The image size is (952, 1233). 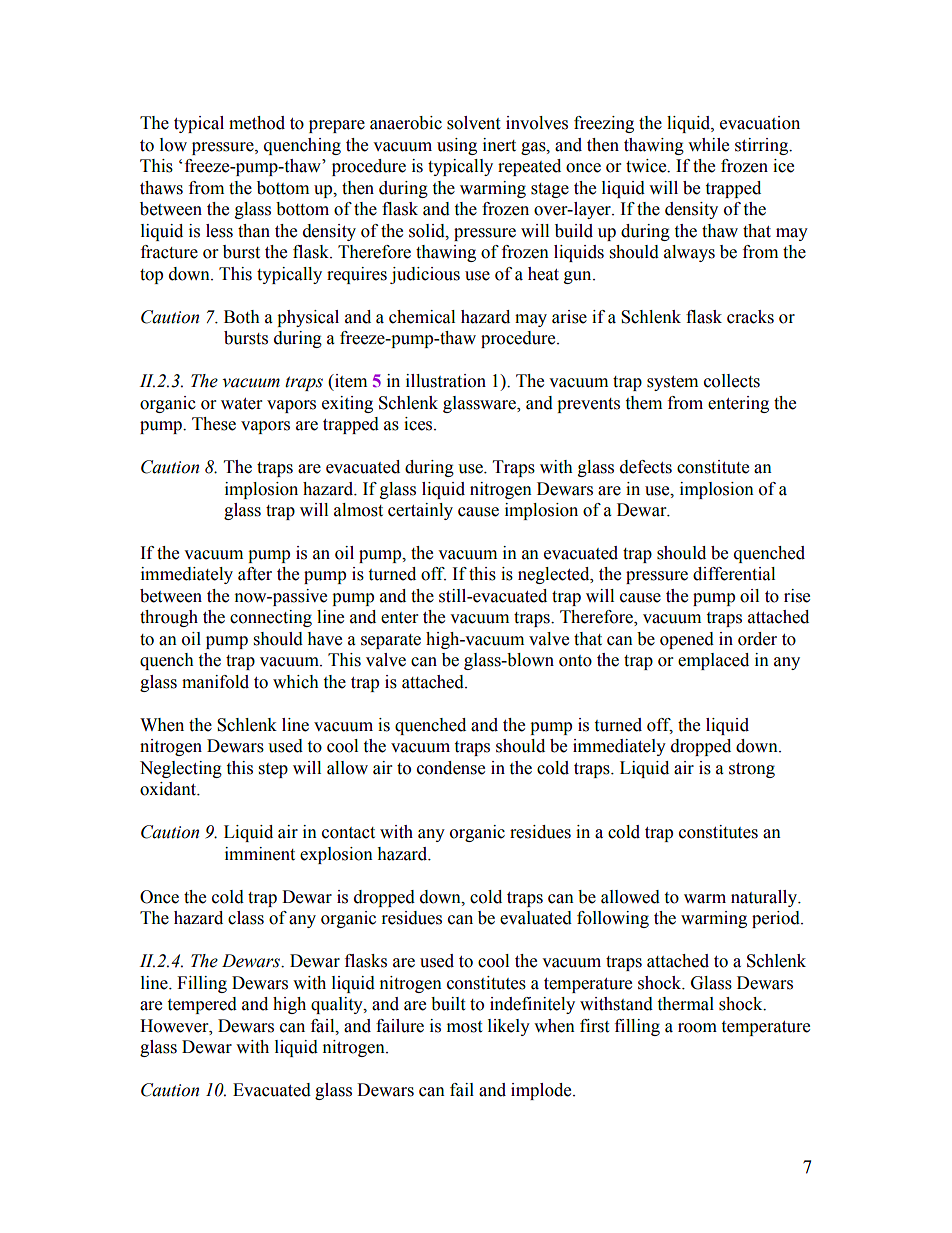 What do you see at coordinates (687, 640) in the screenshot?
I see `opened` at bounding box center [687, 640].
